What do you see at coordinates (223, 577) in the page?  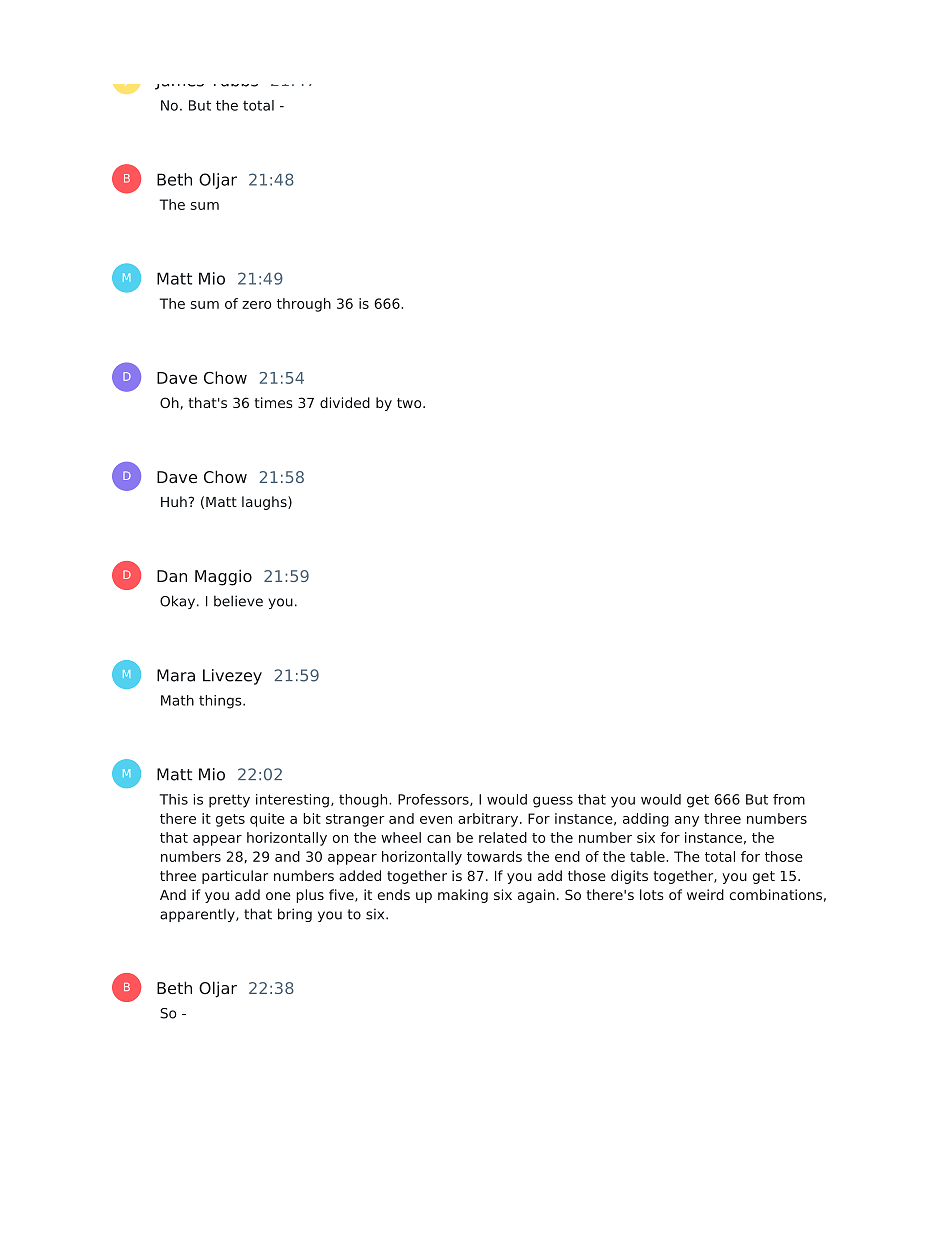 I see `Maggio` at bounding box center [223, 577].
